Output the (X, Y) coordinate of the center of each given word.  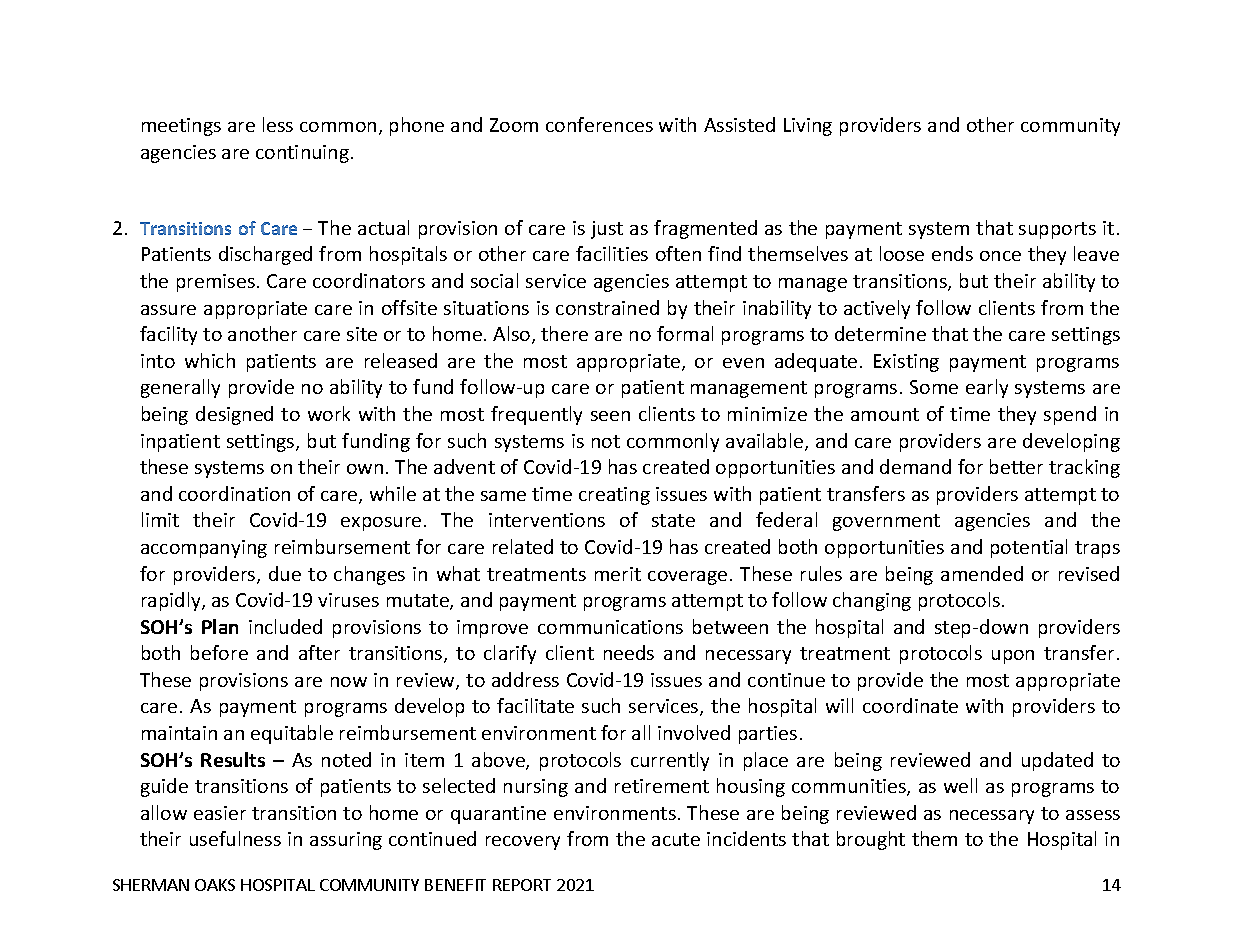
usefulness (235, 838)
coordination (234, 493)
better (1016, 466)
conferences (599, 124)
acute (676, 839)
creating (614, 496)
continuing (302, 154)
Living (808, 127)
